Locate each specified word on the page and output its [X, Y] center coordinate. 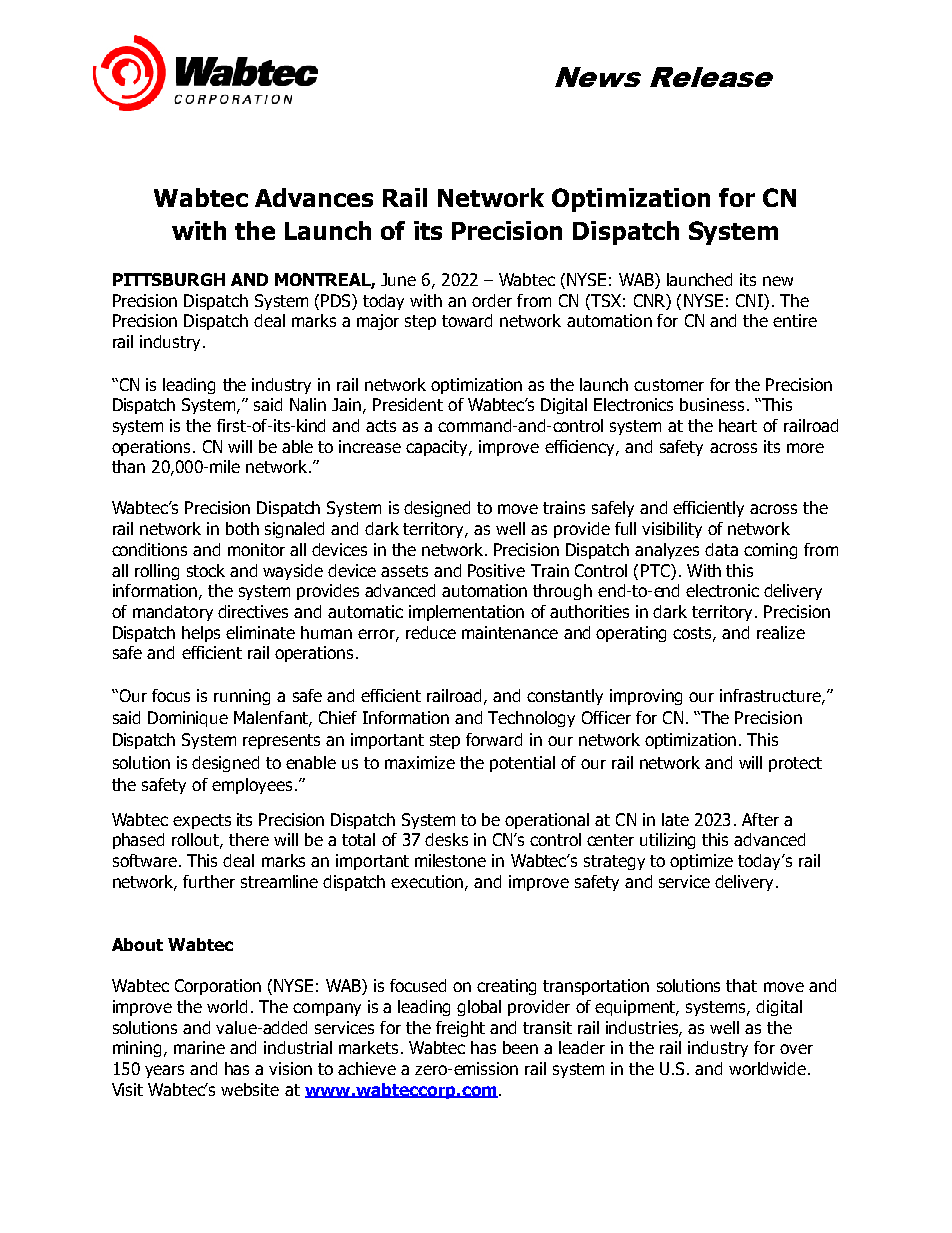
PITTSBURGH [169, 279]
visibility [672, 530]
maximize [420, 762]
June [398, 279]
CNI [750, 300]
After [760, 819]
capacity [438, 448]
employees [252, 786]
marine [199, 1047]
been [520, 1047]
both [242, 528]
